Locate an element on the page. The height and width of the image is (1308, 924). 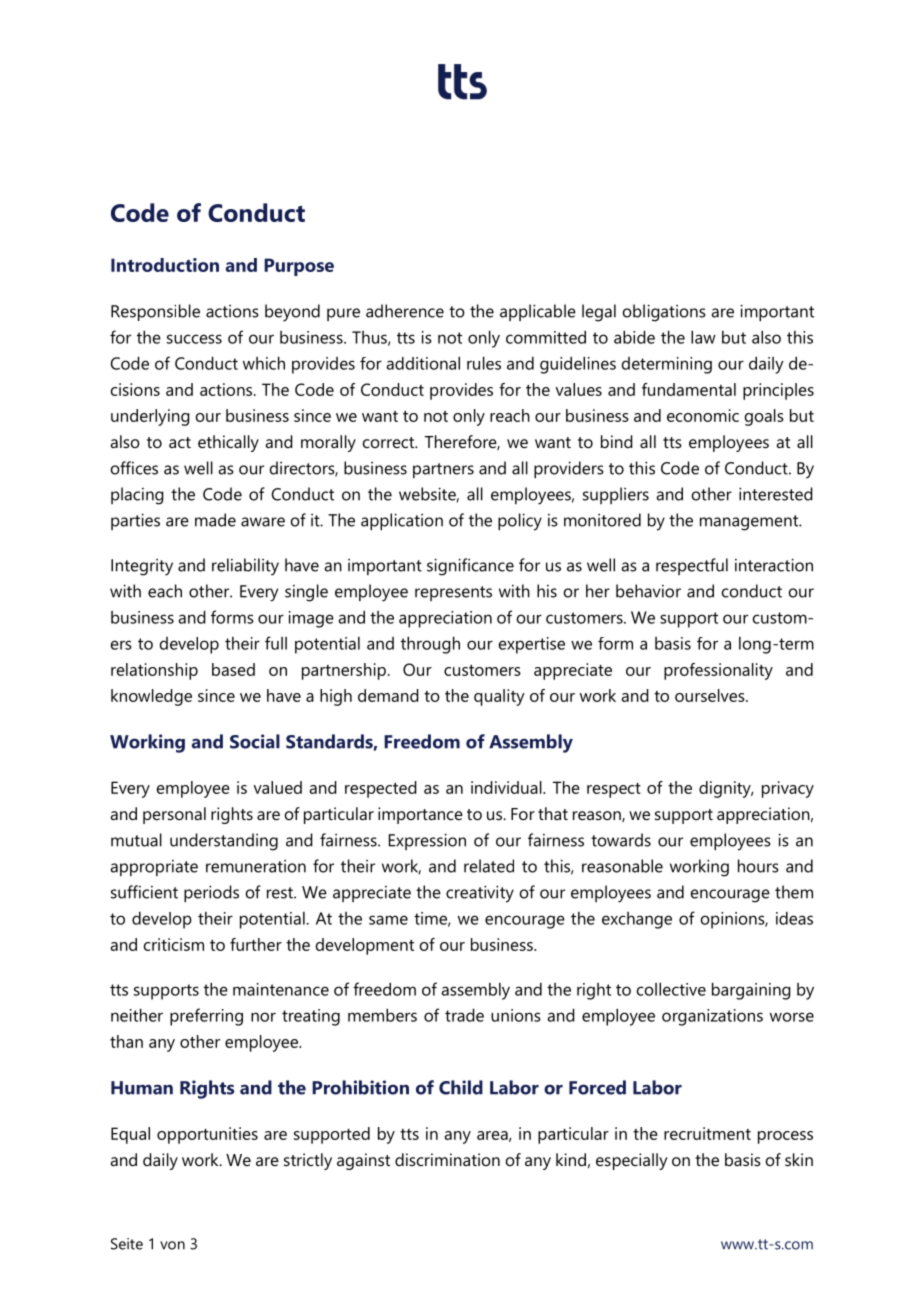
represents is located at coordinates (453, 593).
